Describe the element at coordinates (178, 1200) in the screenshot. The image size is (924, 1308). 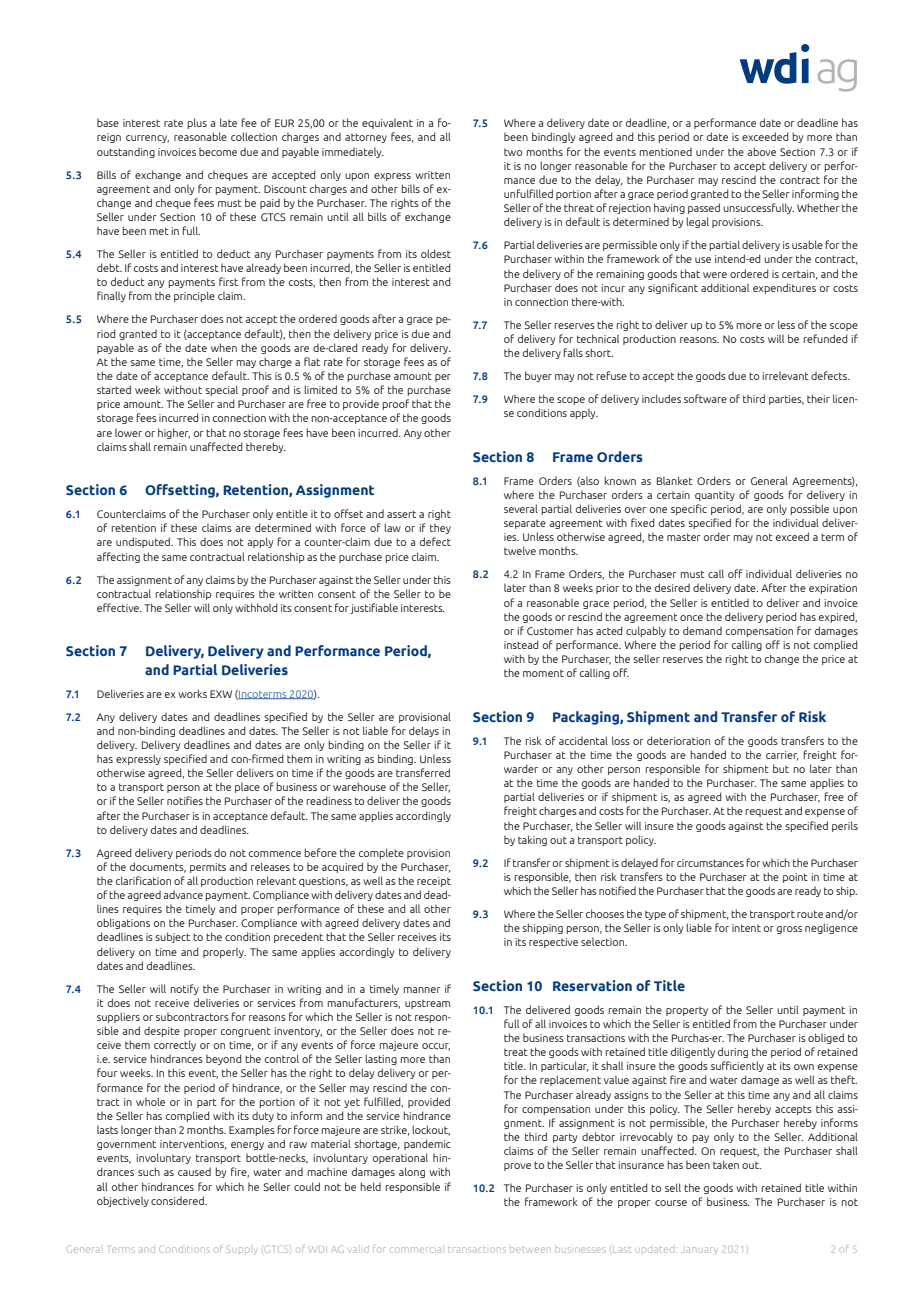
I see `considered` at that location.
